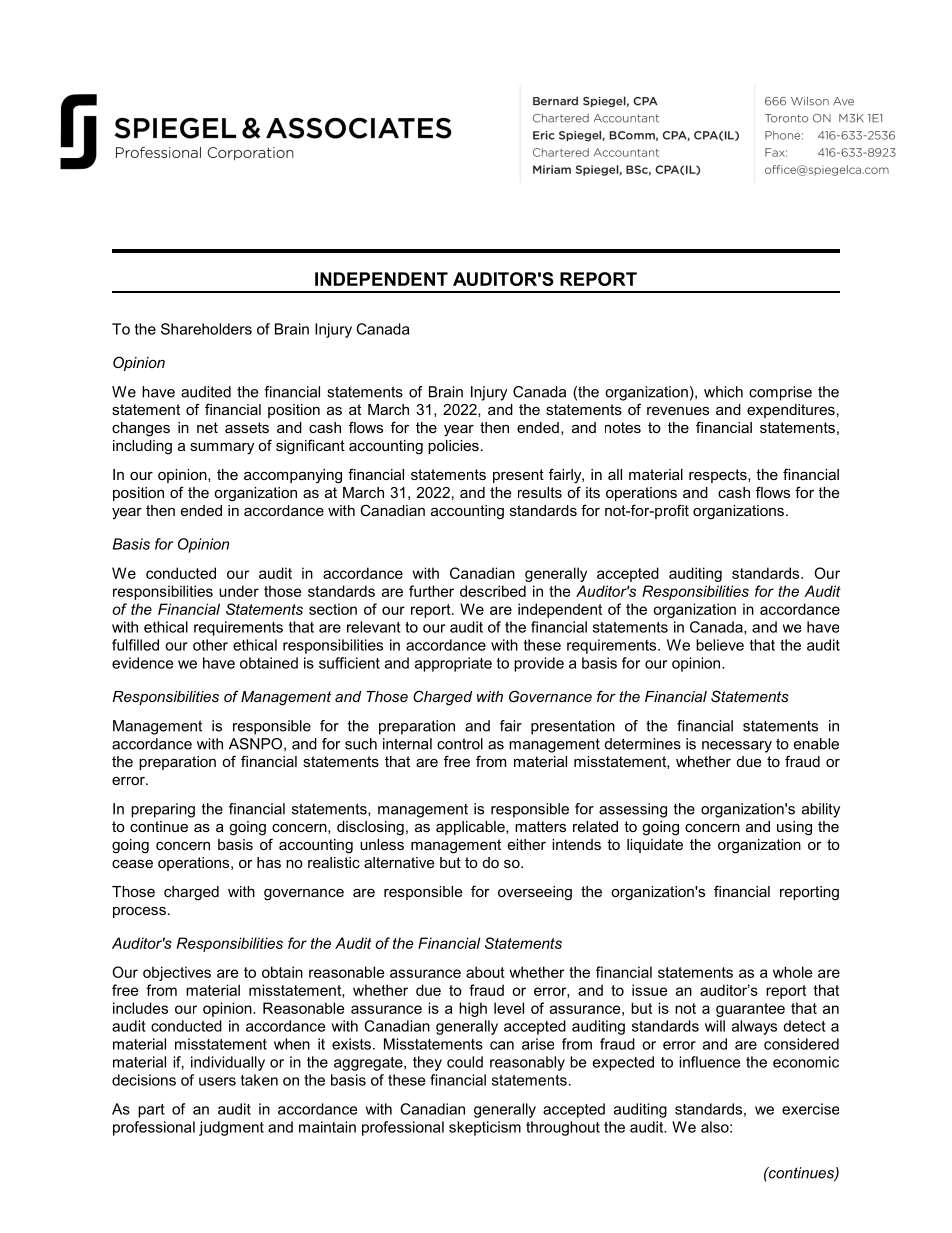 The width and height of the document is (952, 1233). I want to click on which, so click(723, 392).
